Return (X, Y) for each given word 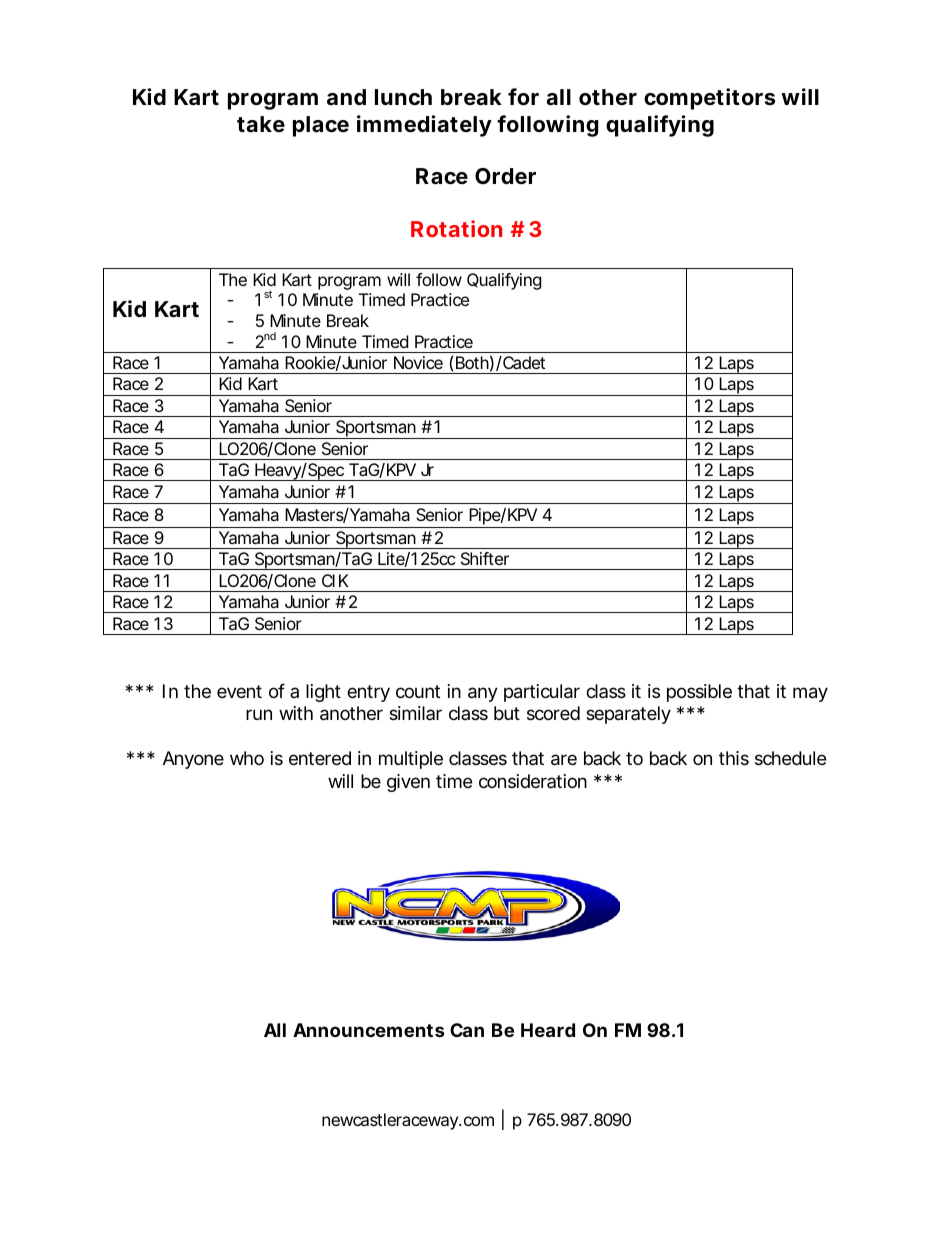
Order (505, 176)
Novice (418, 362)
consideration (533, 781)
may (810, 694)
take (261, 124)
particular (542, 693)
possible (699, 693)
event (239, 691)
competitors (709, 99)
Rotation (456, 228)
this (734, 758)
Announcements (369, 1030)
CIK (335, 580)
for (523, 96)
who (247, 758)
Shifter (485, 558)
